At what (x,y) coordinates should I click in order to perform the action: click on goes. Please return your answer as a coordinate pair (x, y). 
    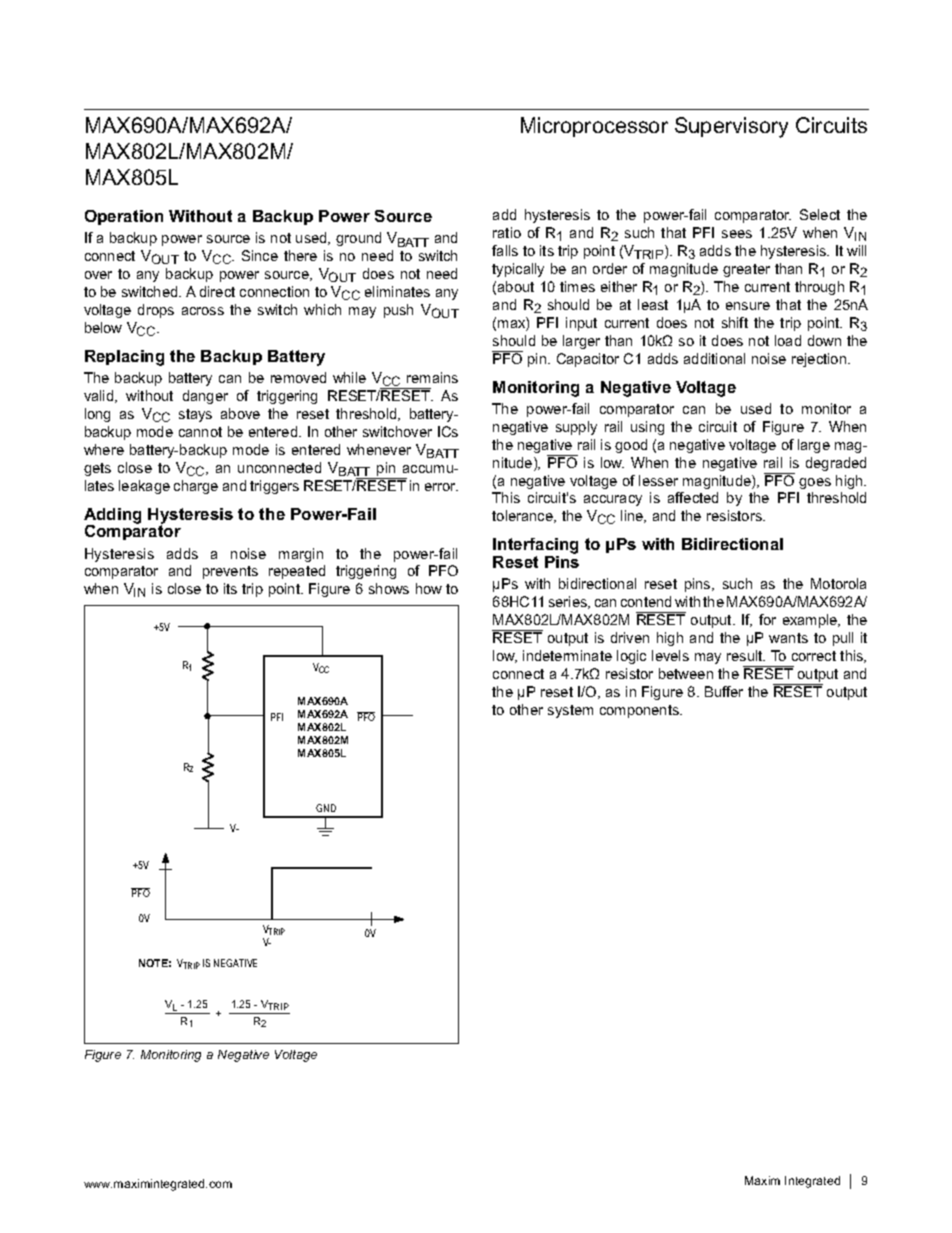
    Looking at the image, I should click on (815, 483).
